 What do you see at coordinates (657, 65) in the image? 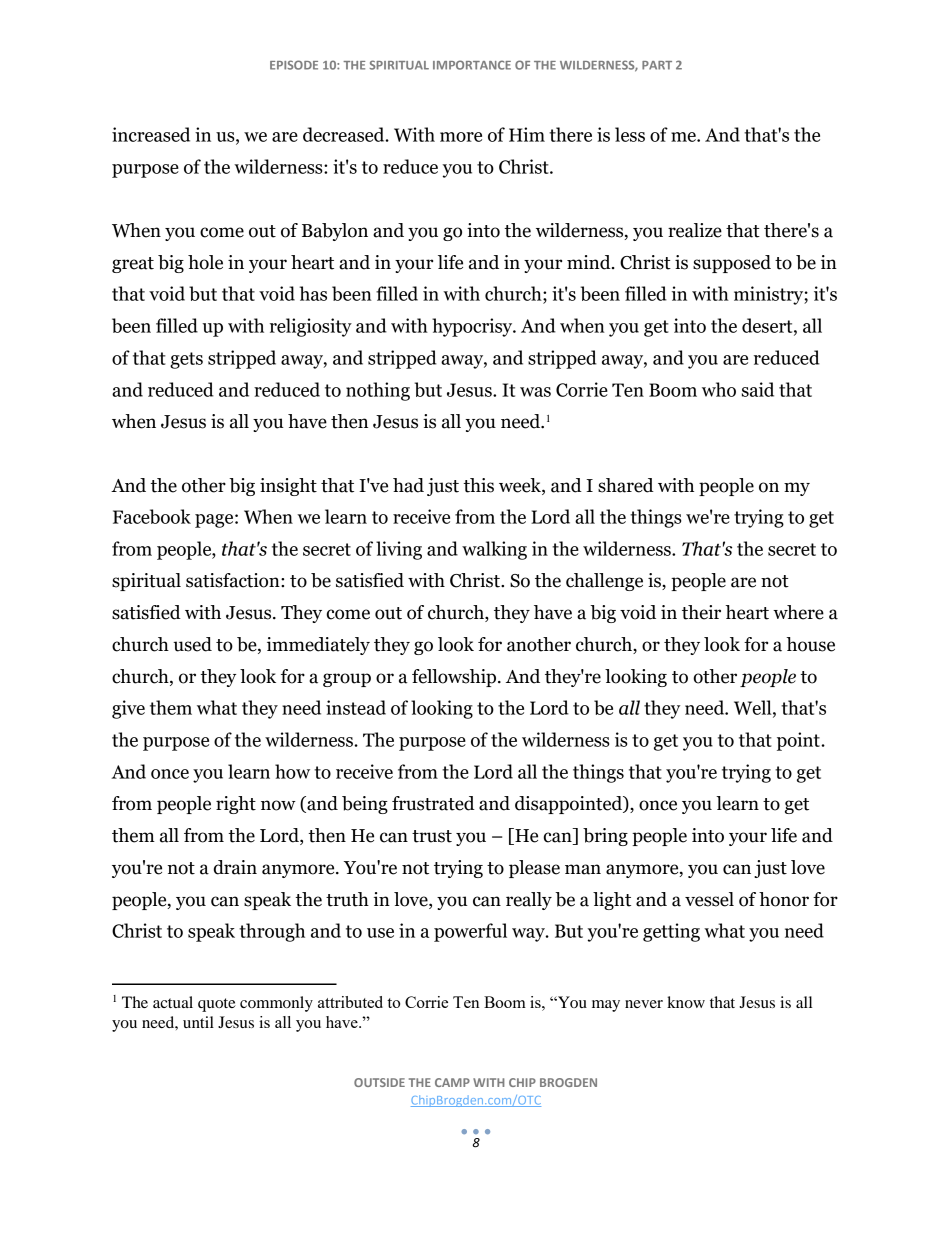
I see `PART` at bounding box center [657, 65].
